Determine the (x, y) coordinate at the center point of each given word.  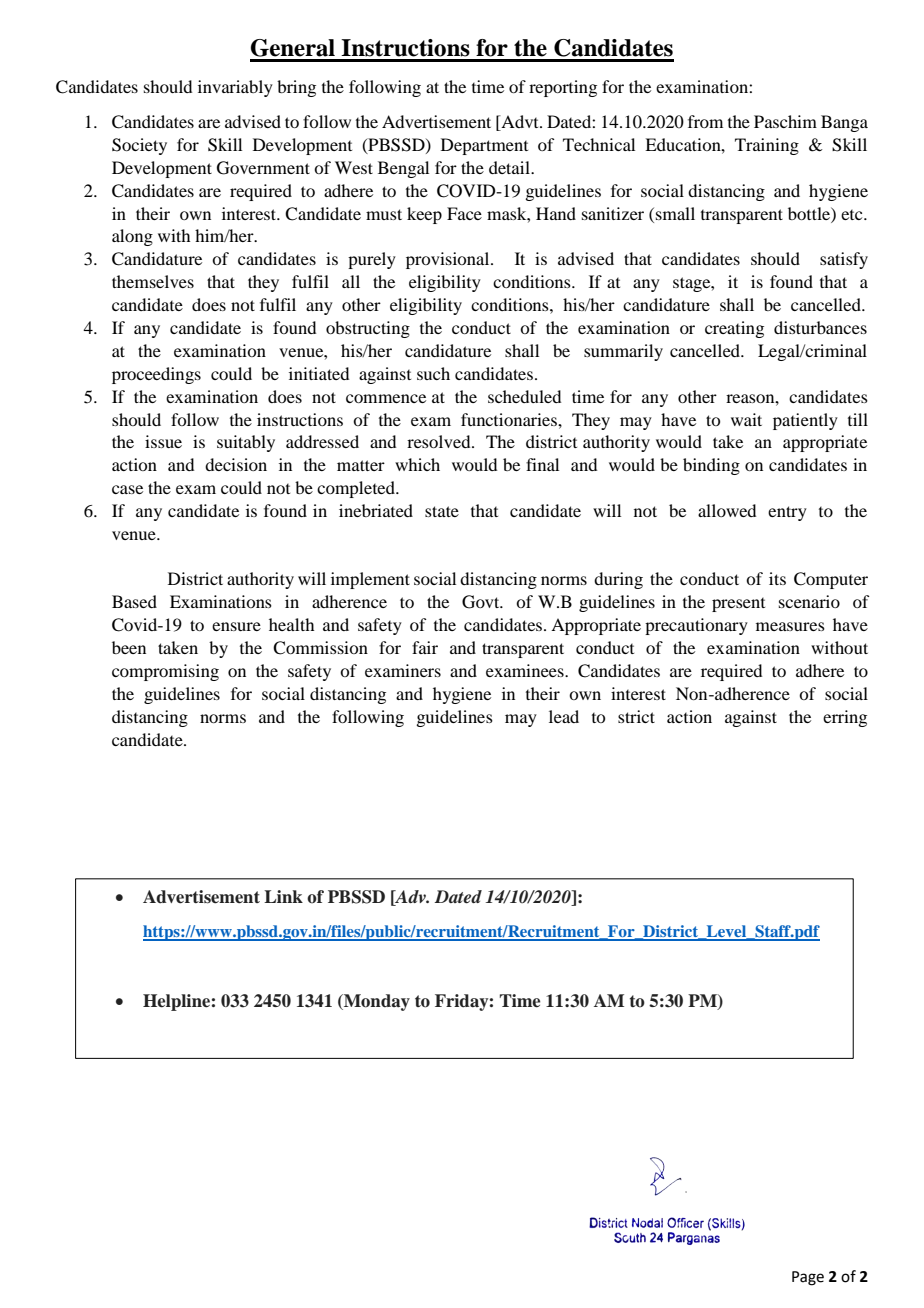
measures (790, 626)
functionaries (510, 419)
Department (484, 146)
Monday (376, 1002)
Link (283, 896)
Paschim (785, 121)
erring (845, 718)
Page (808, 1278)
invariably (235, 88)
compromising (165, 672)
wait (746, 419)
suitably (246, 443)
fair (425, 647)
